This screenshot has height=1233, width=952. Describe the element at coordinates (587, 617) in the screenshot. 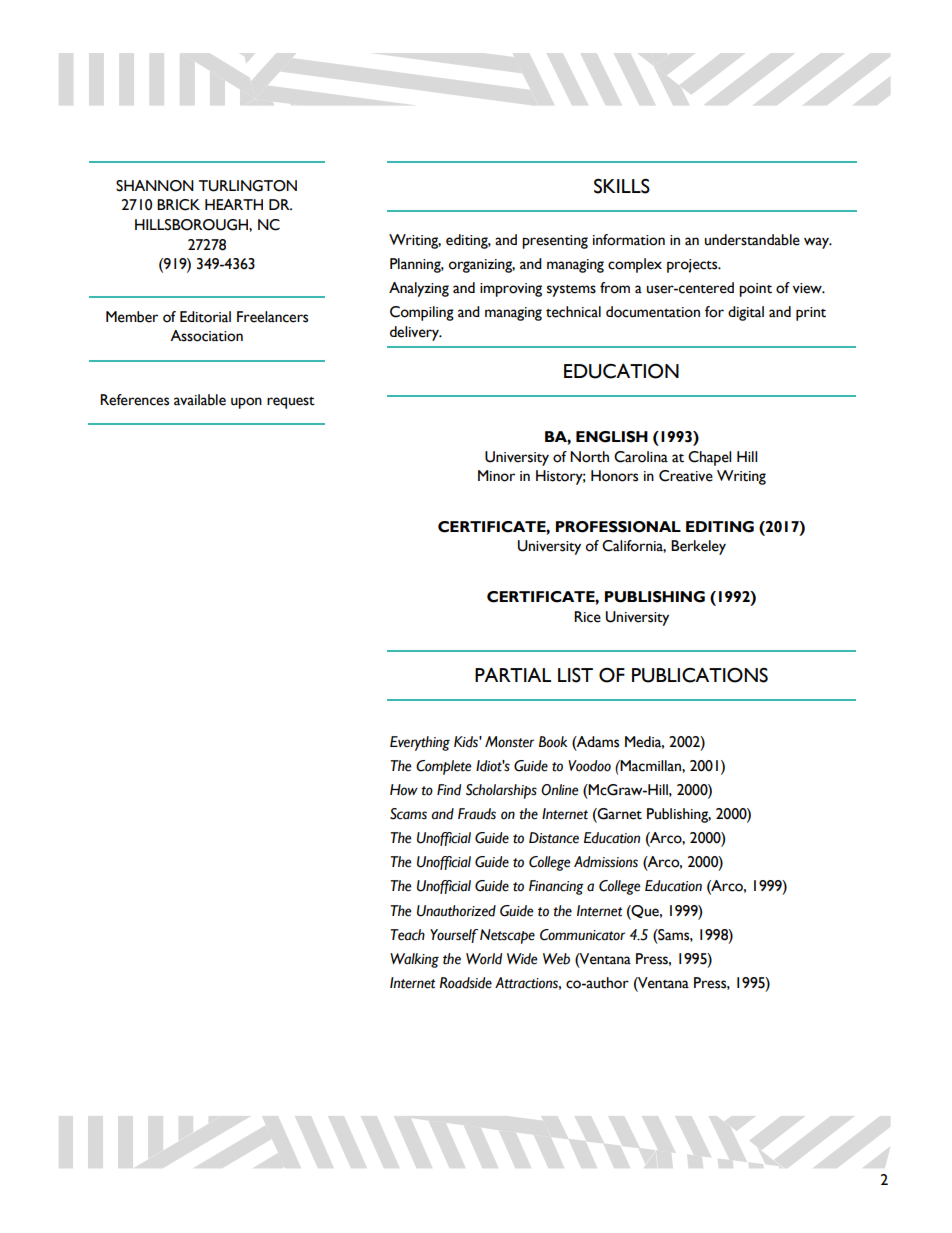

I see `Rice` at that location.
